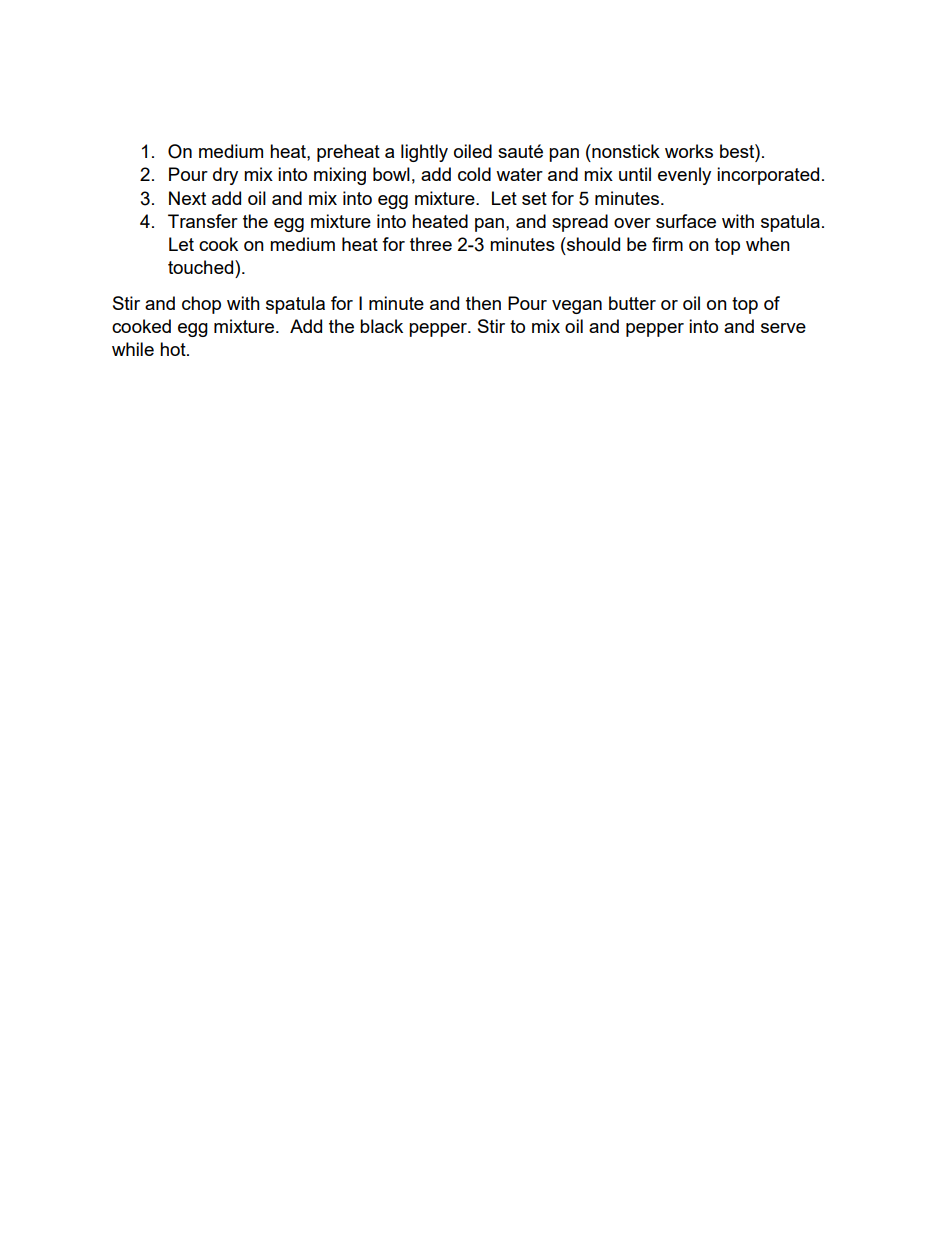  What do you see at coordinates (381, 326) in the screenshot?
I see `black` at bounding box center [381, 326].
